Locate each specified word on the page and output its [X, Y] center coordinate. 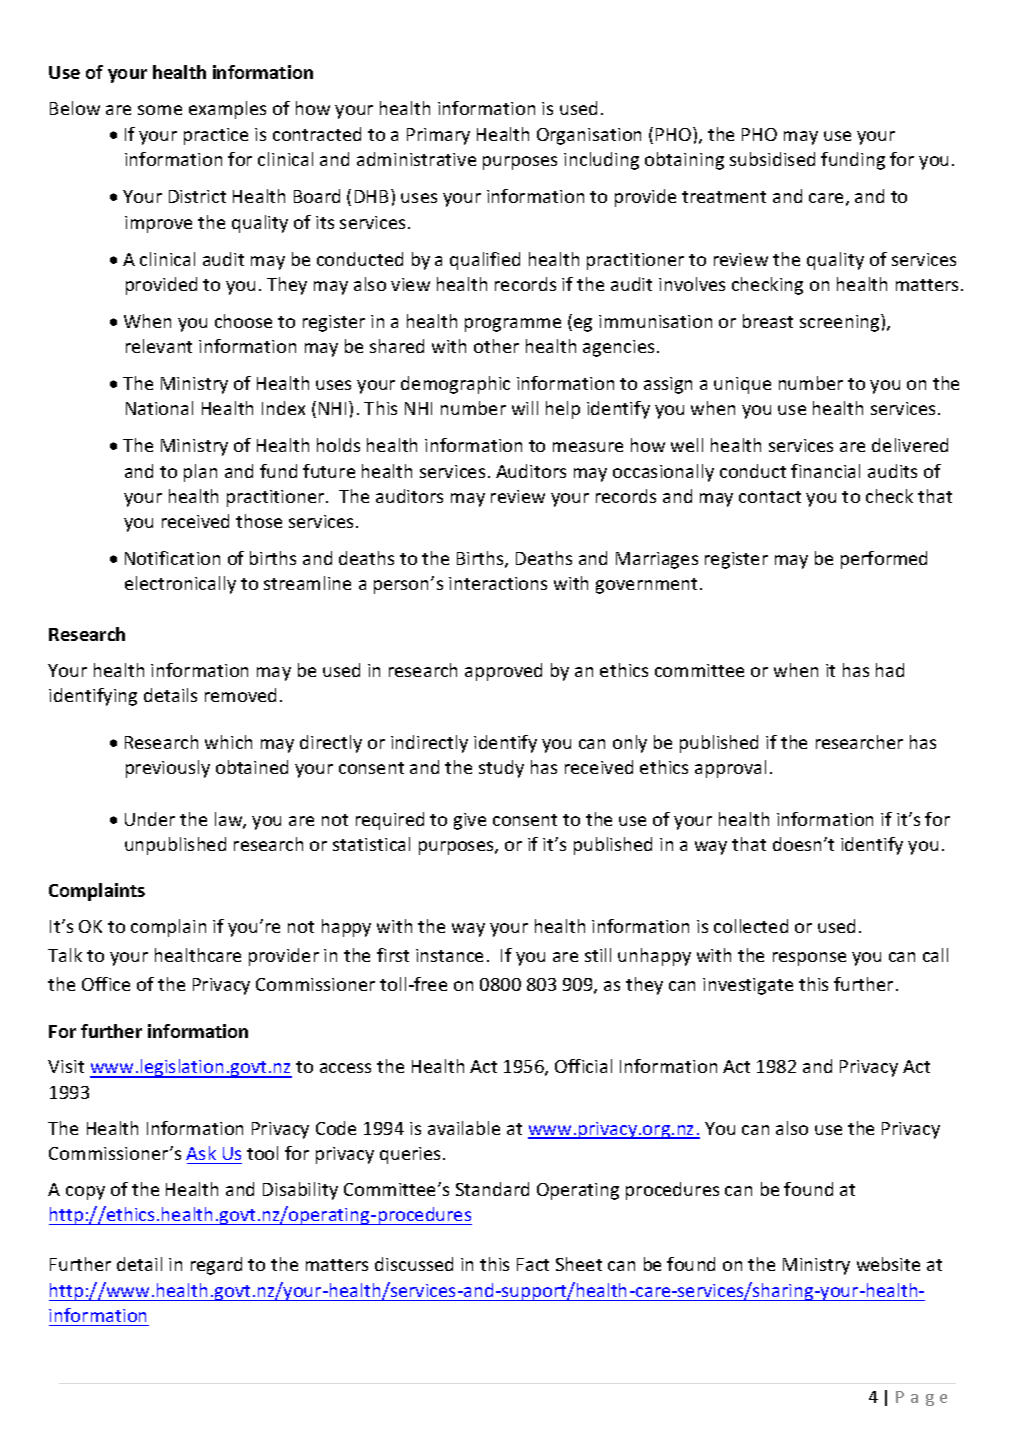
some [160, 110]
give [470, 821]
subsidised [772, 159]
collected [751, 926]
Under [150, 819]
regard [216, 1266]
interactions [498, 583]
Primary [438, 136]
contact [770, 497]
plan [200, 473]
